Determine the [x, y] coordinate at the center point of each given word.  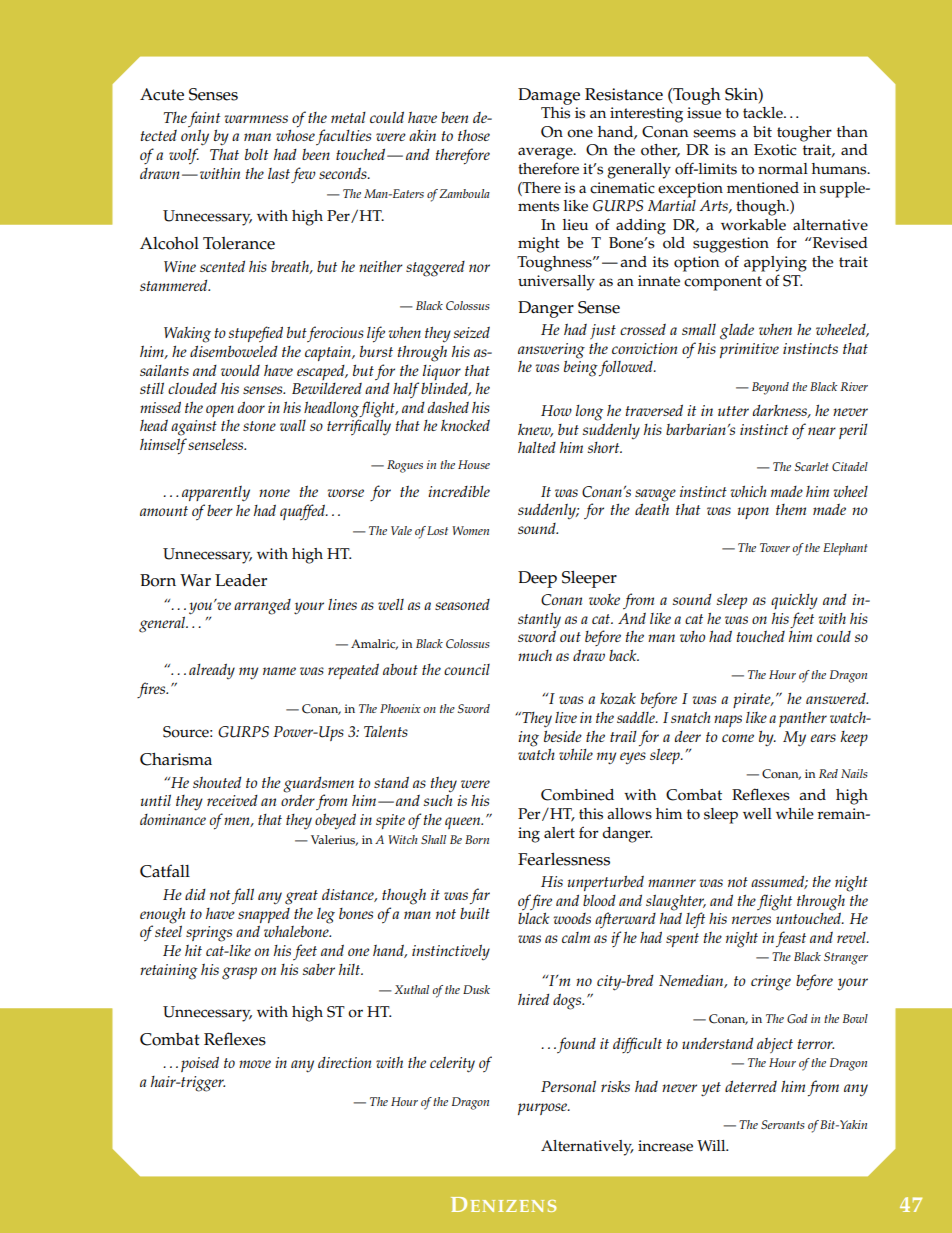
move [255, 1064]
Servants [783, 1124]
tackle [764, 113]
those [474, 135]
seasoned [462, 604]
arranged [262, 607]
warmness [256, 119]
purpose [543, 1109]
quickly [794, 601]
